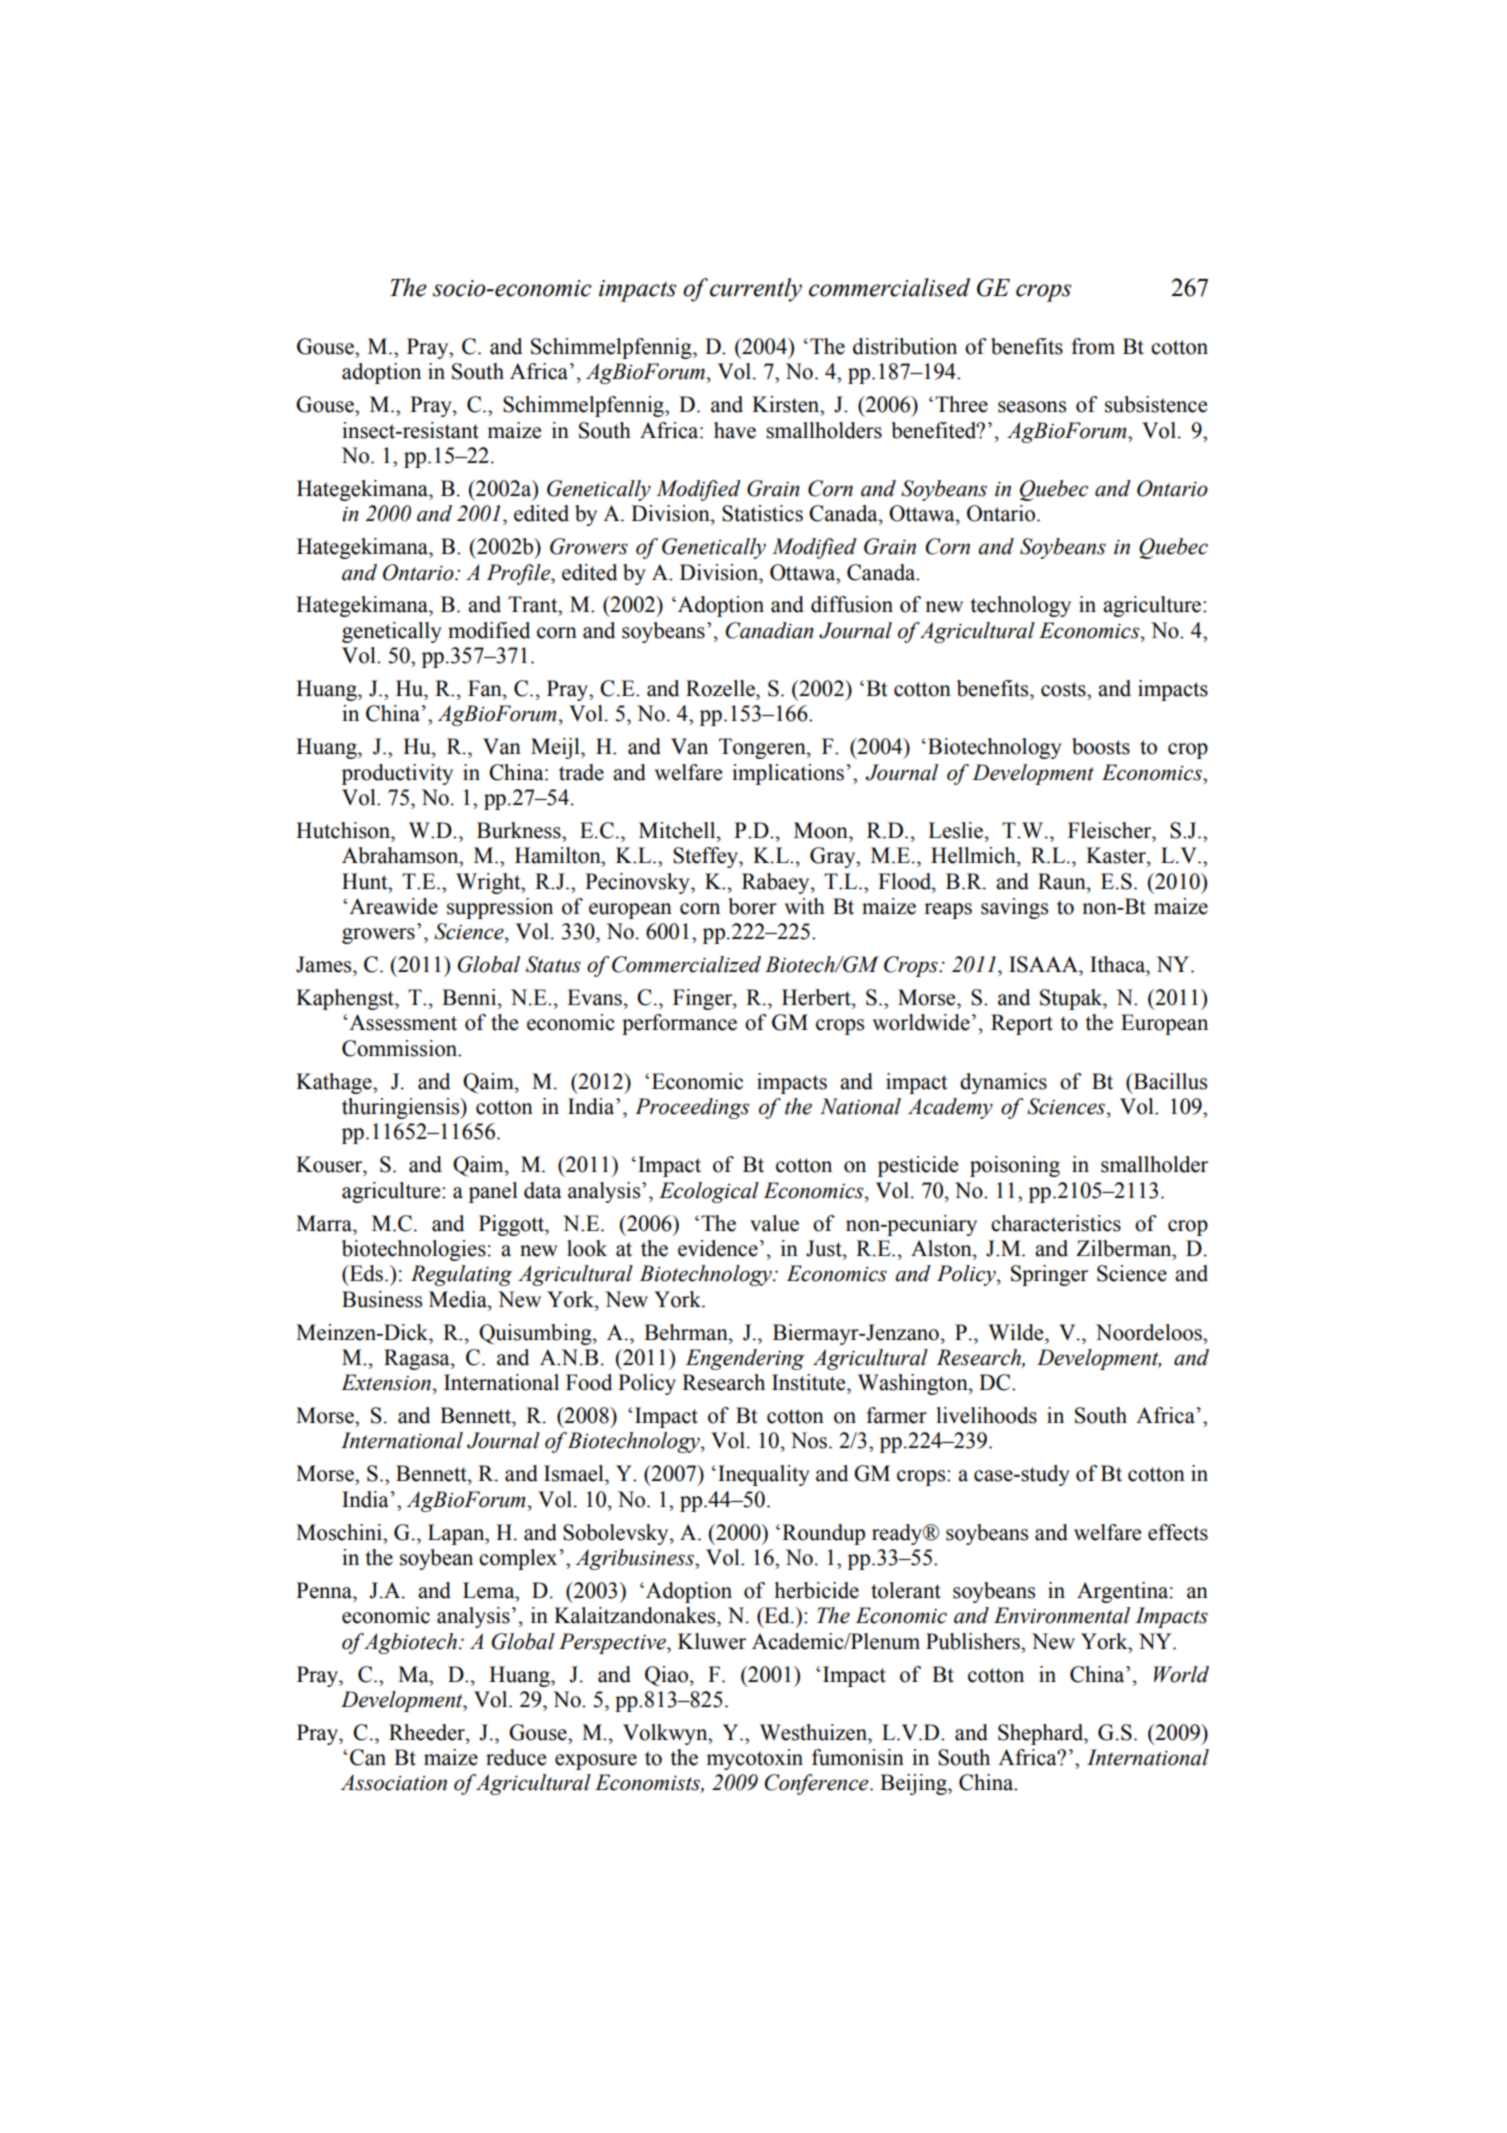 The image size is (1507, 2133). Describe the element at coordinates (1064, 689) in the image. I see `costs` at that location.
